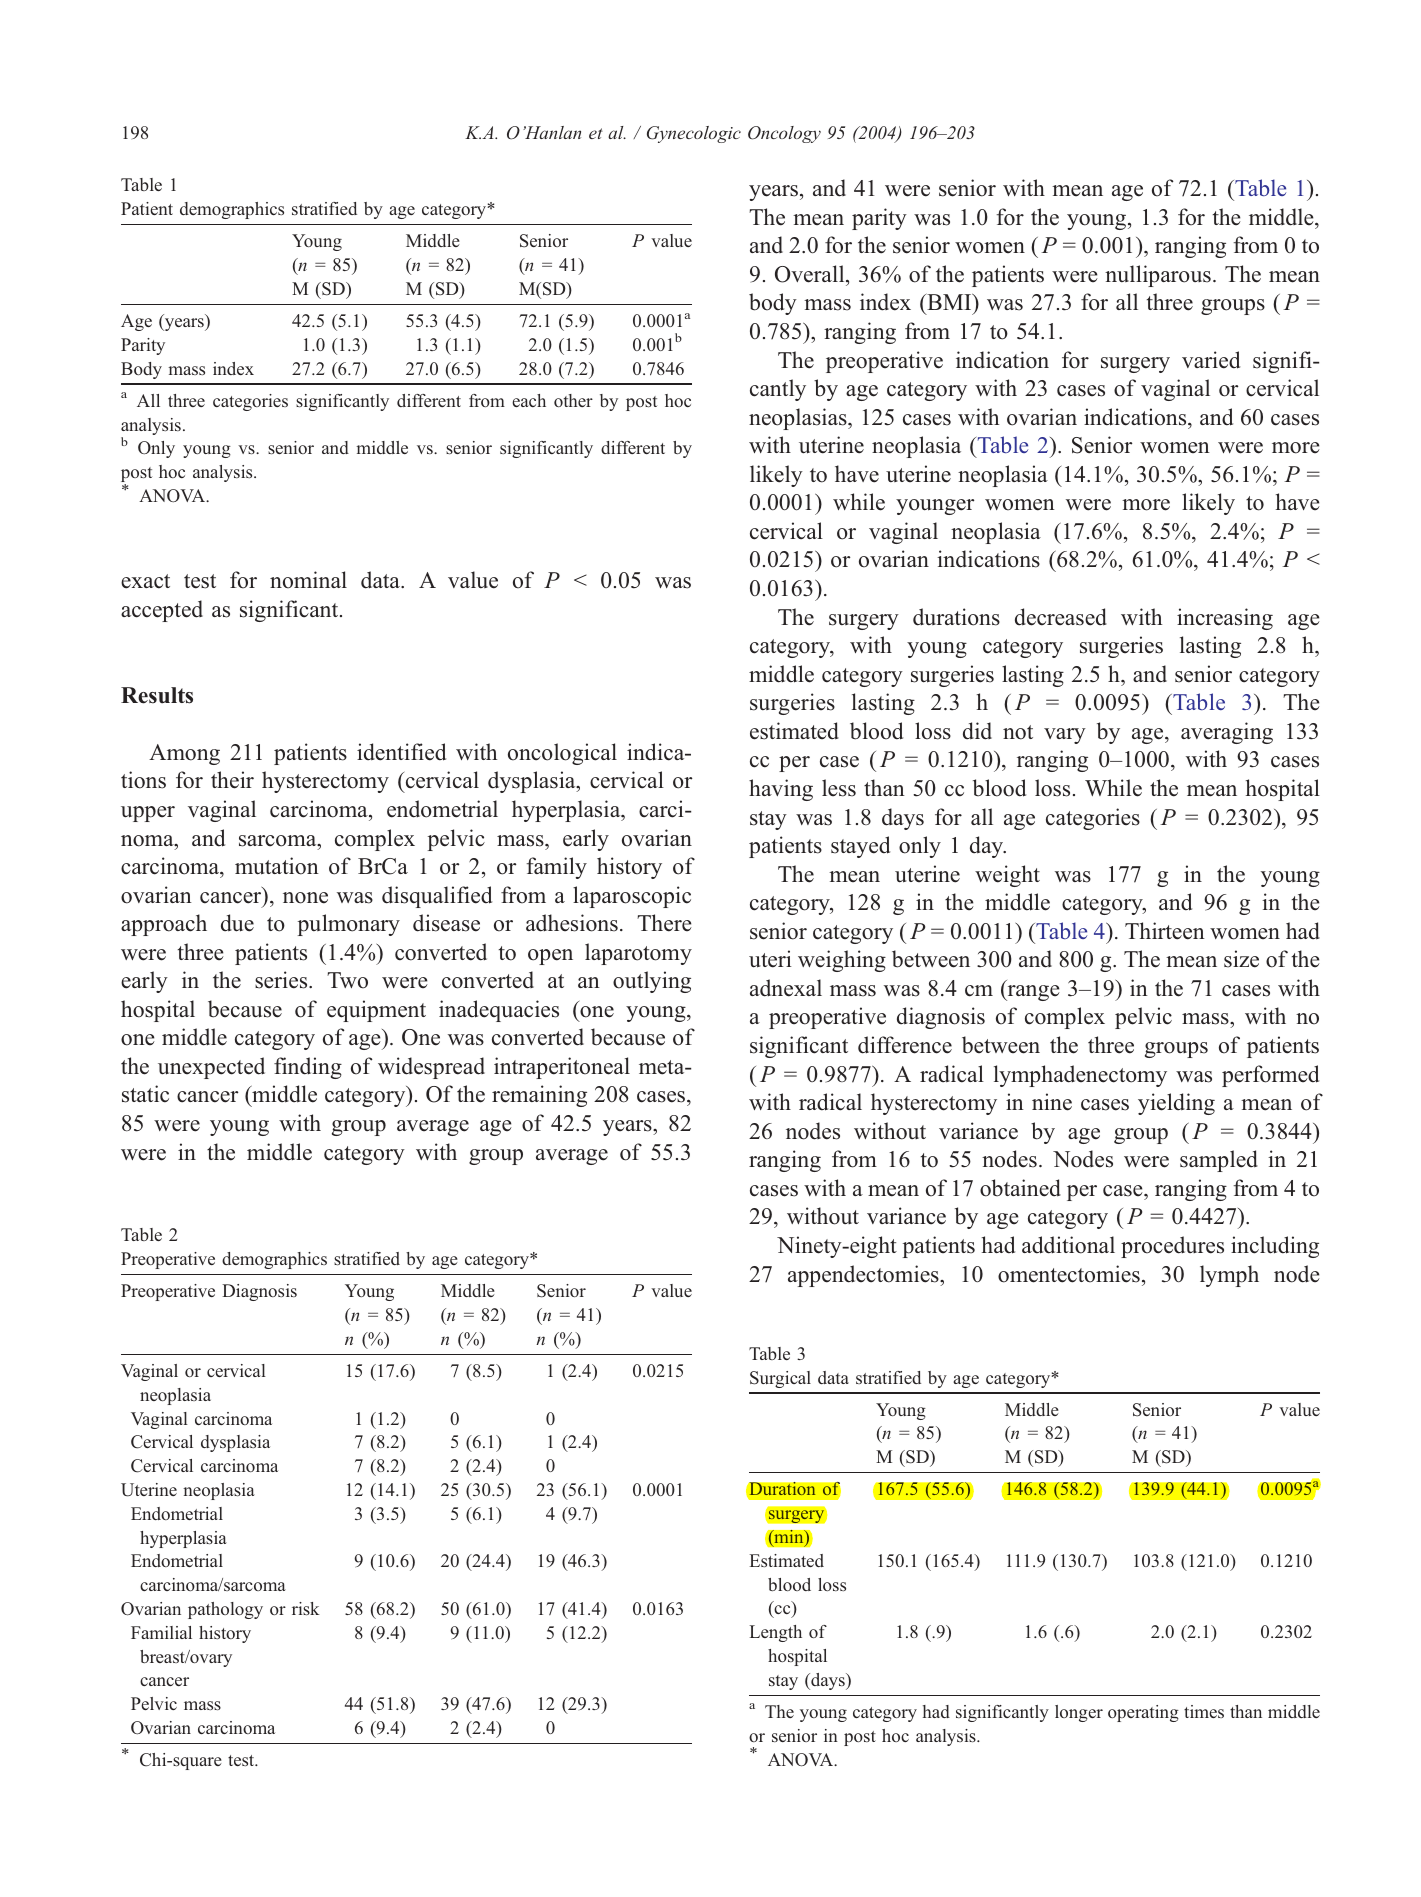 This page has width=1421, height=1897. Describe the element at coordinates (306, 1608) in the page. I see `risk` at that location.
